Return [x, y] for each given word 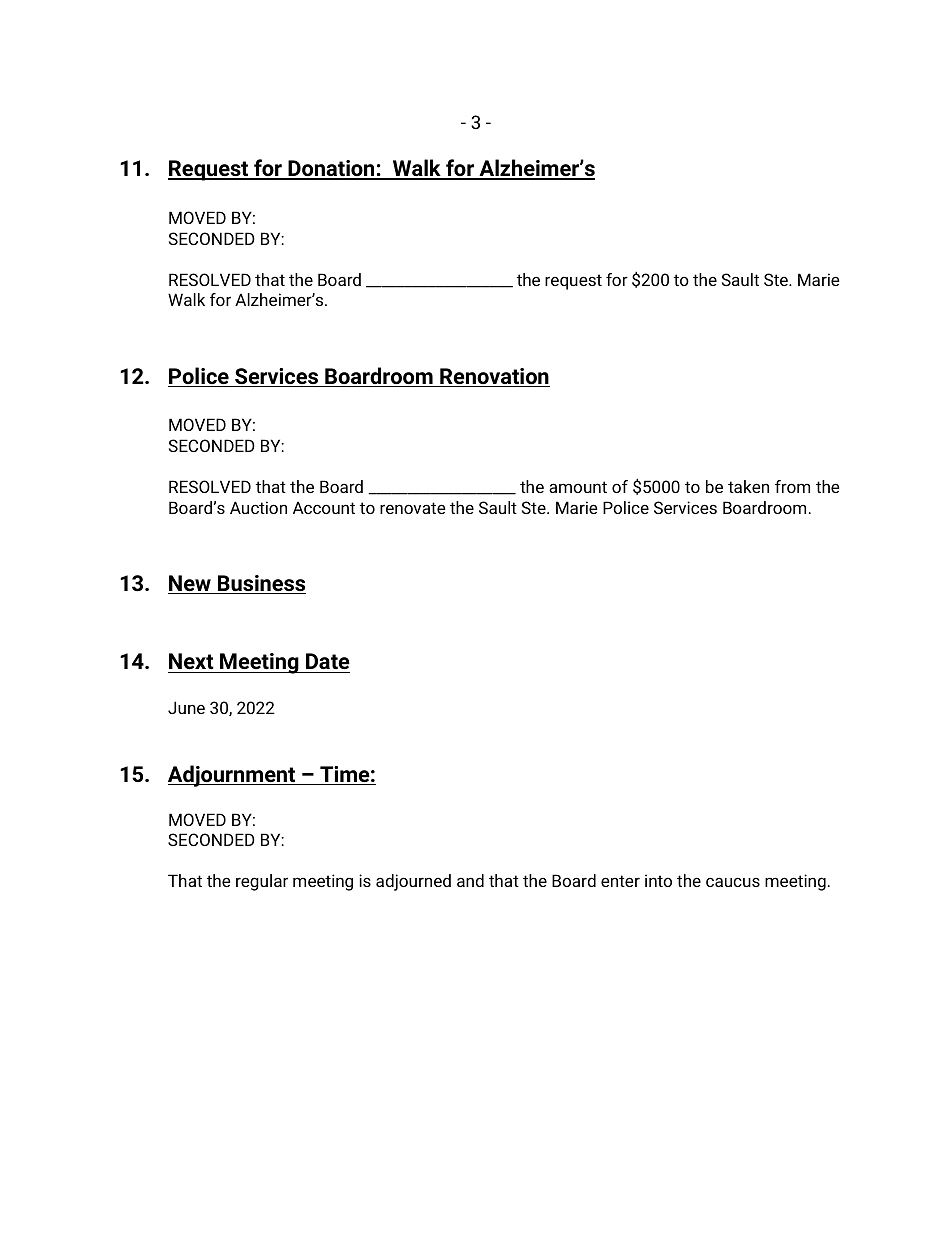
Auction [258, 507]
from [792, 486]
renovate [413, 508]
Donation [331, 169]
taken [748, 486]
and [470, 880]
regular [262, 882]
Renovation [494, 377]
